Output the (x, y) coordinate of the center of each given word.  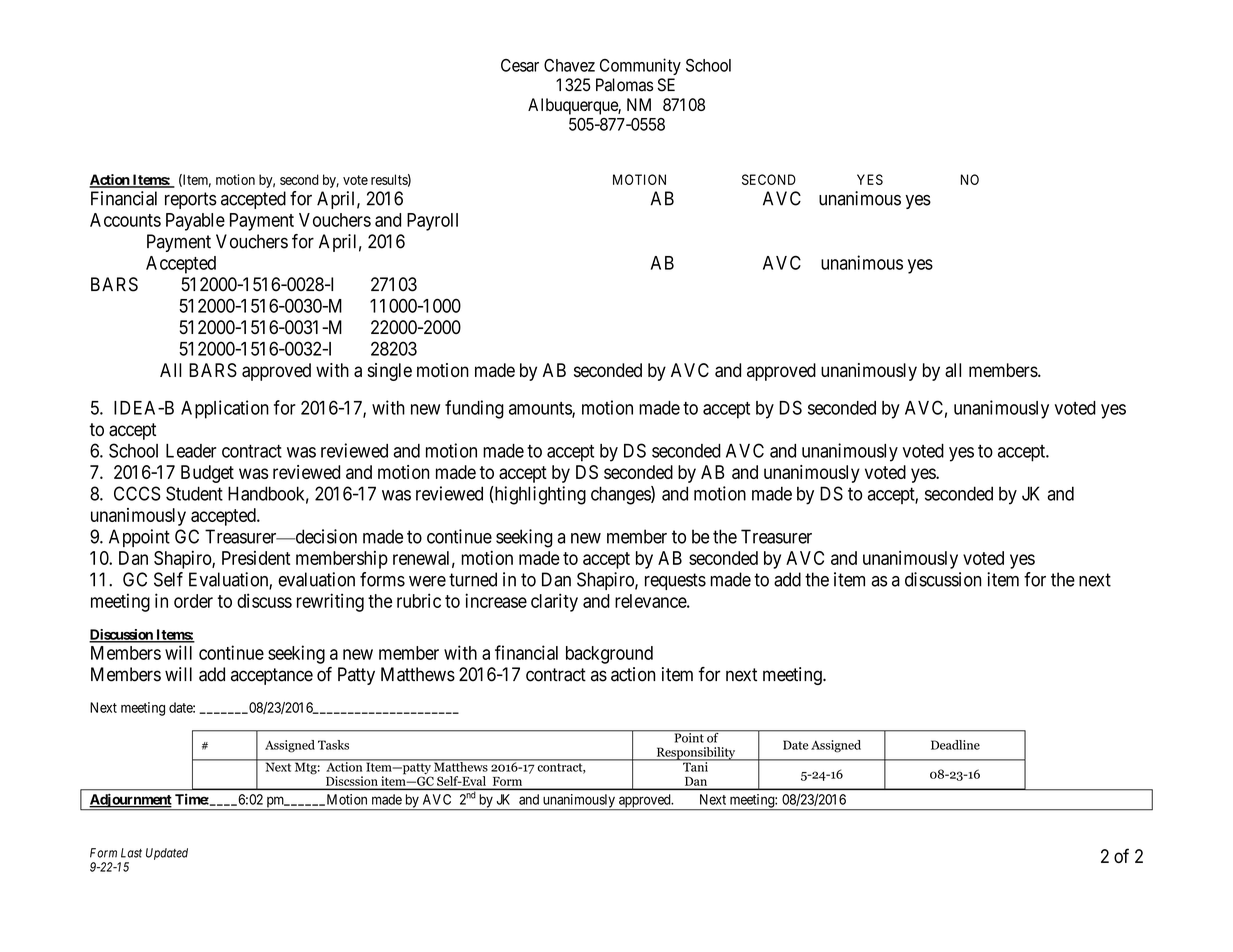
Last (131, 853)
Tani (695, 766)
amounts (541, 409)
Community (640, 66)
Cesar (520, 65)
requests (675, 581)
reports (191, 200)
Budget (207, 474)
